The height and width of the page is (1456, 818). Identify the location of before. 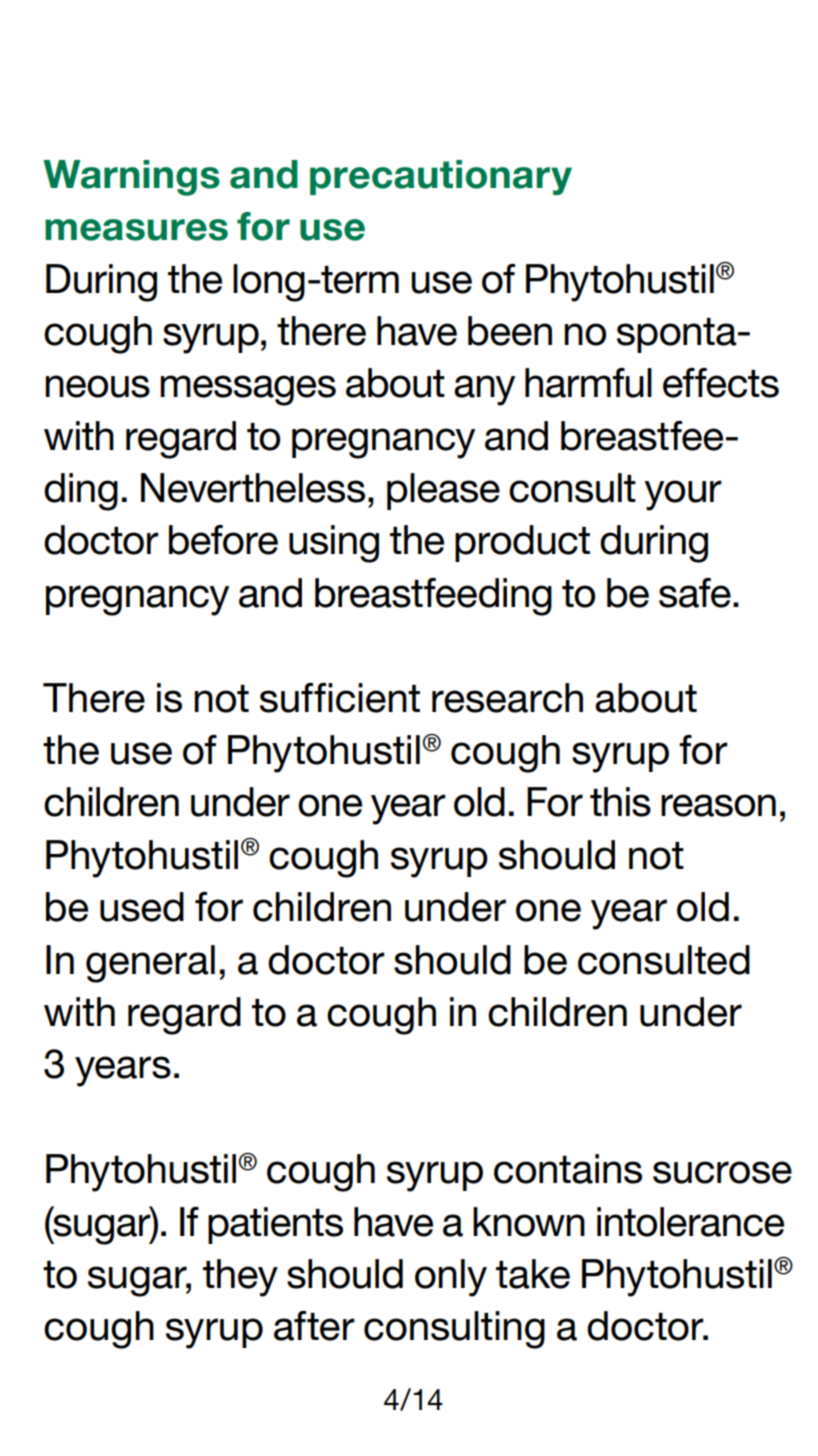
(223, 540).
